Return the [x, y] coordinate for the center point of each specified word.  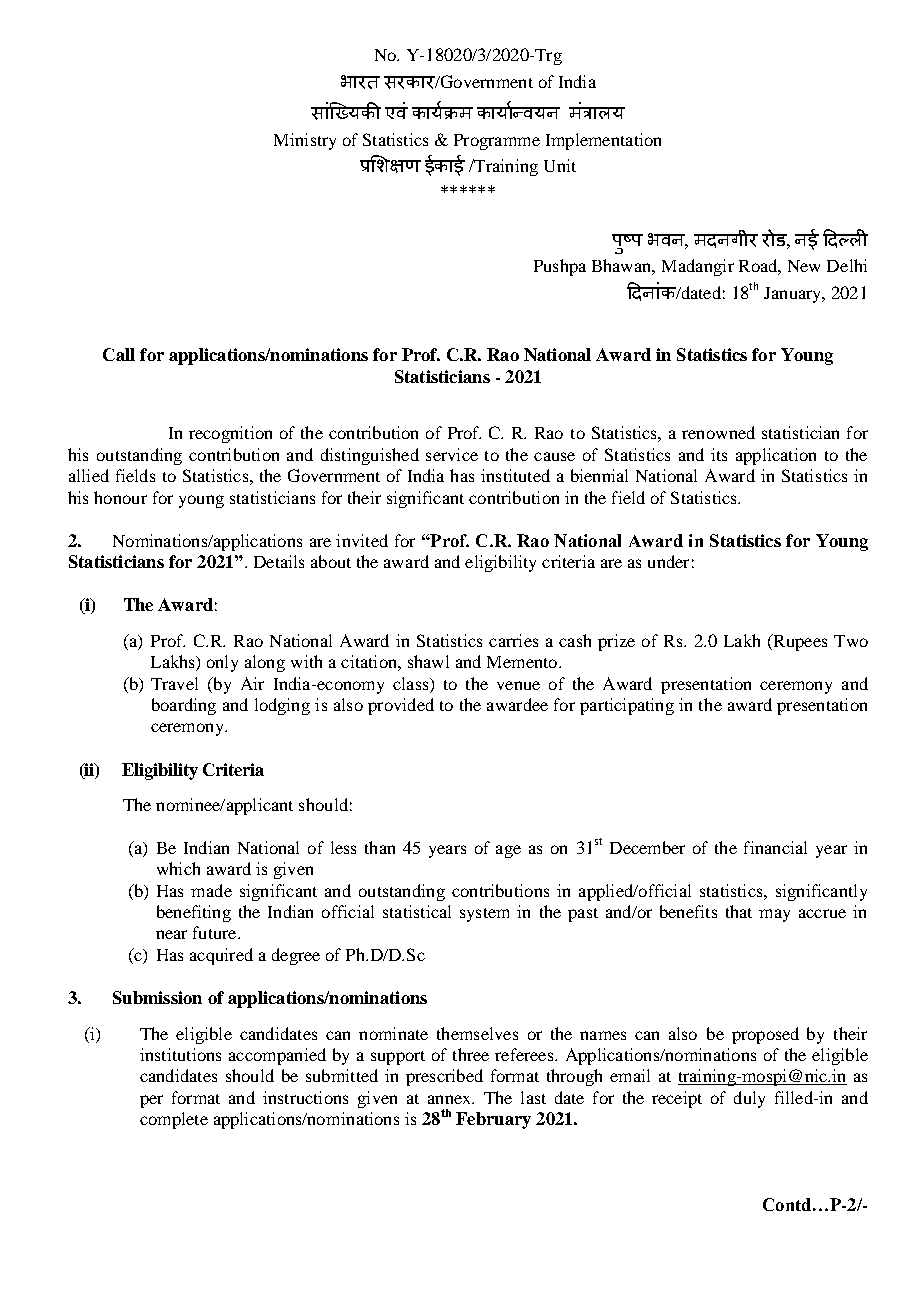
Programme [497, 142]
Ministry [305, 141]
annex [450, 1099]
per [151, 1101]
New [804, 266]
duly [749, 1099]
